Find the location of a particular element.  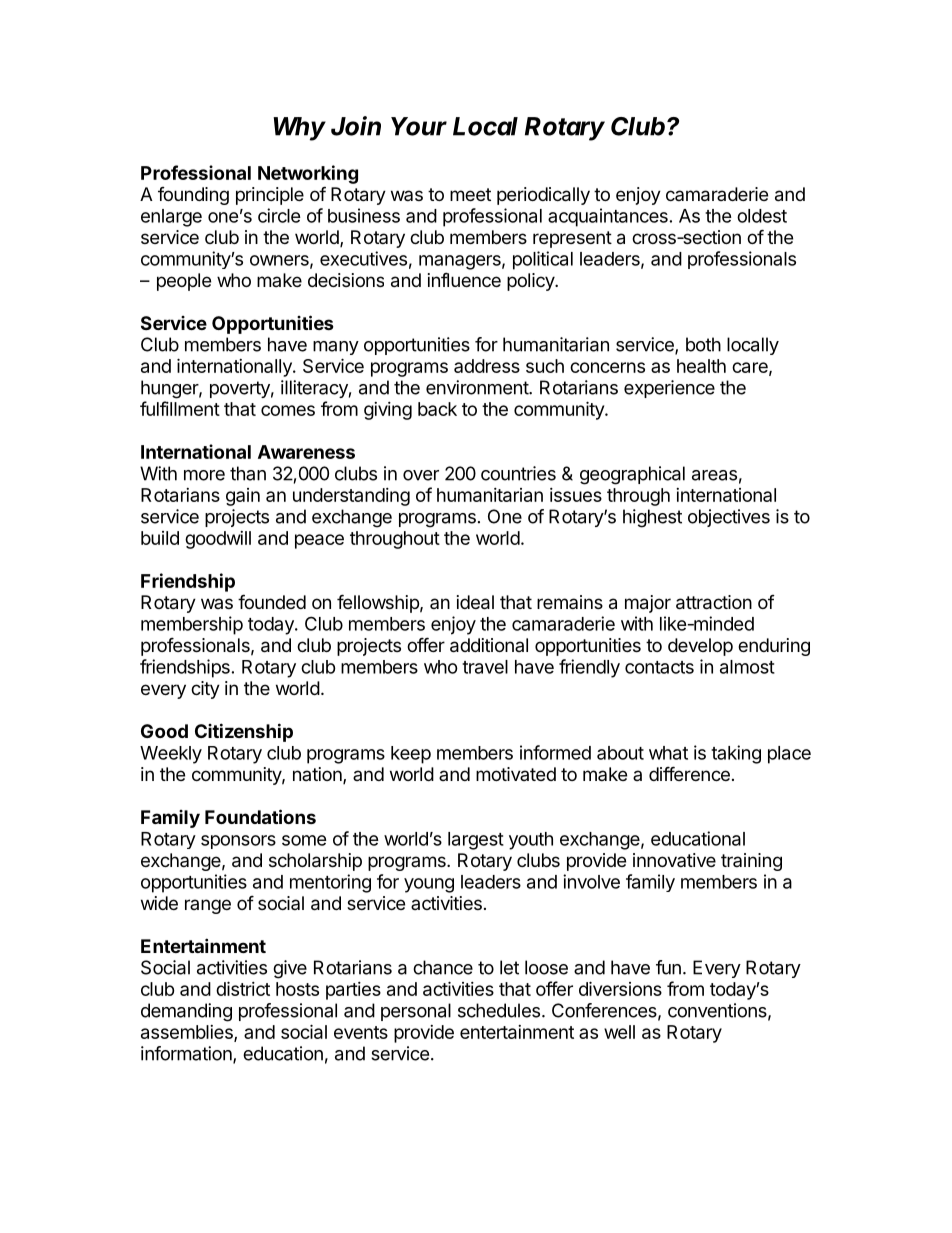

assemblies is located at coordinates (188, 1033).
